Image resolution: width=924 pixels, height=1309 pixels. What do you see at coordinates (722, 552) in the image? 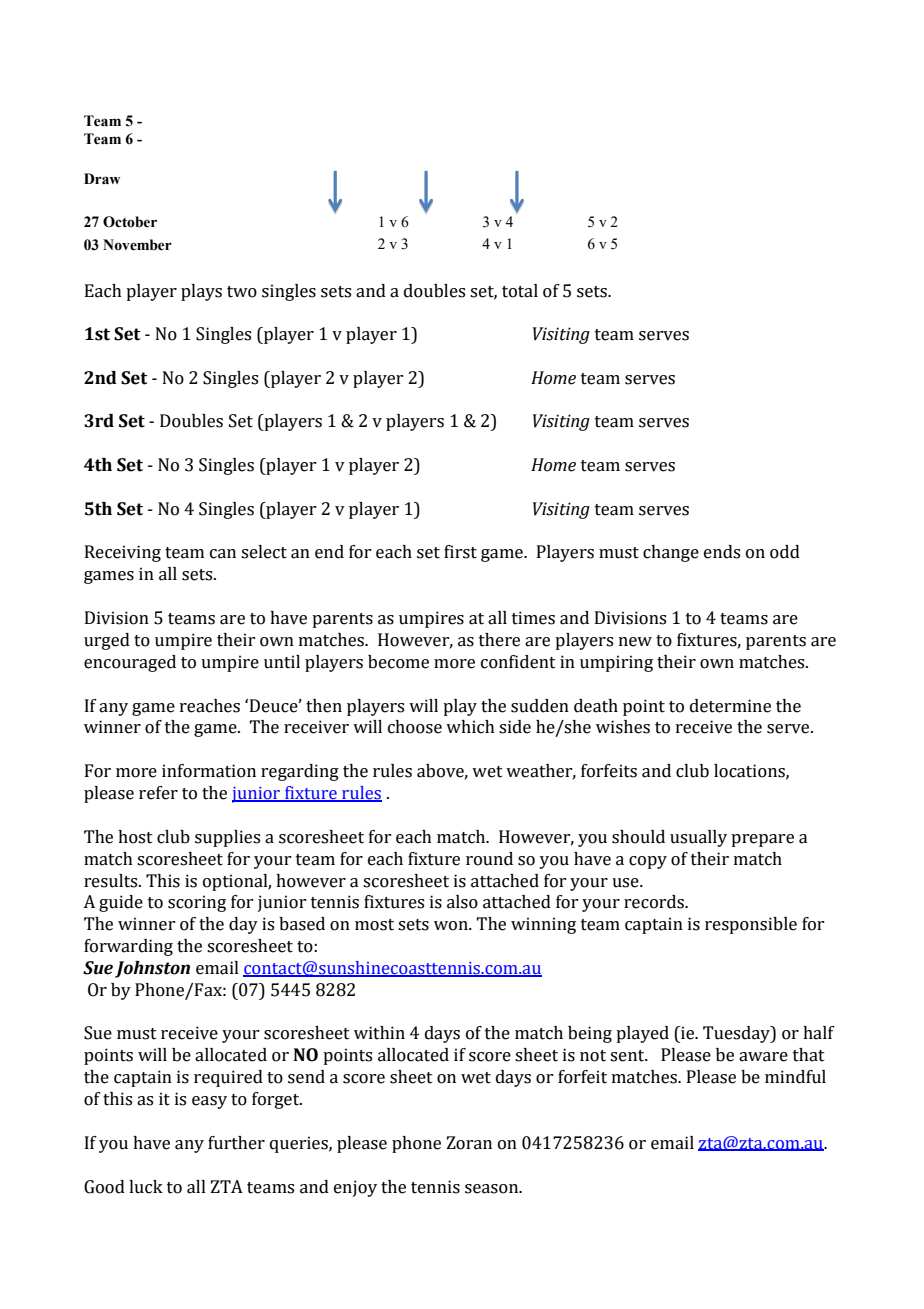
I see `ends` at bounding box center [722, 552].
